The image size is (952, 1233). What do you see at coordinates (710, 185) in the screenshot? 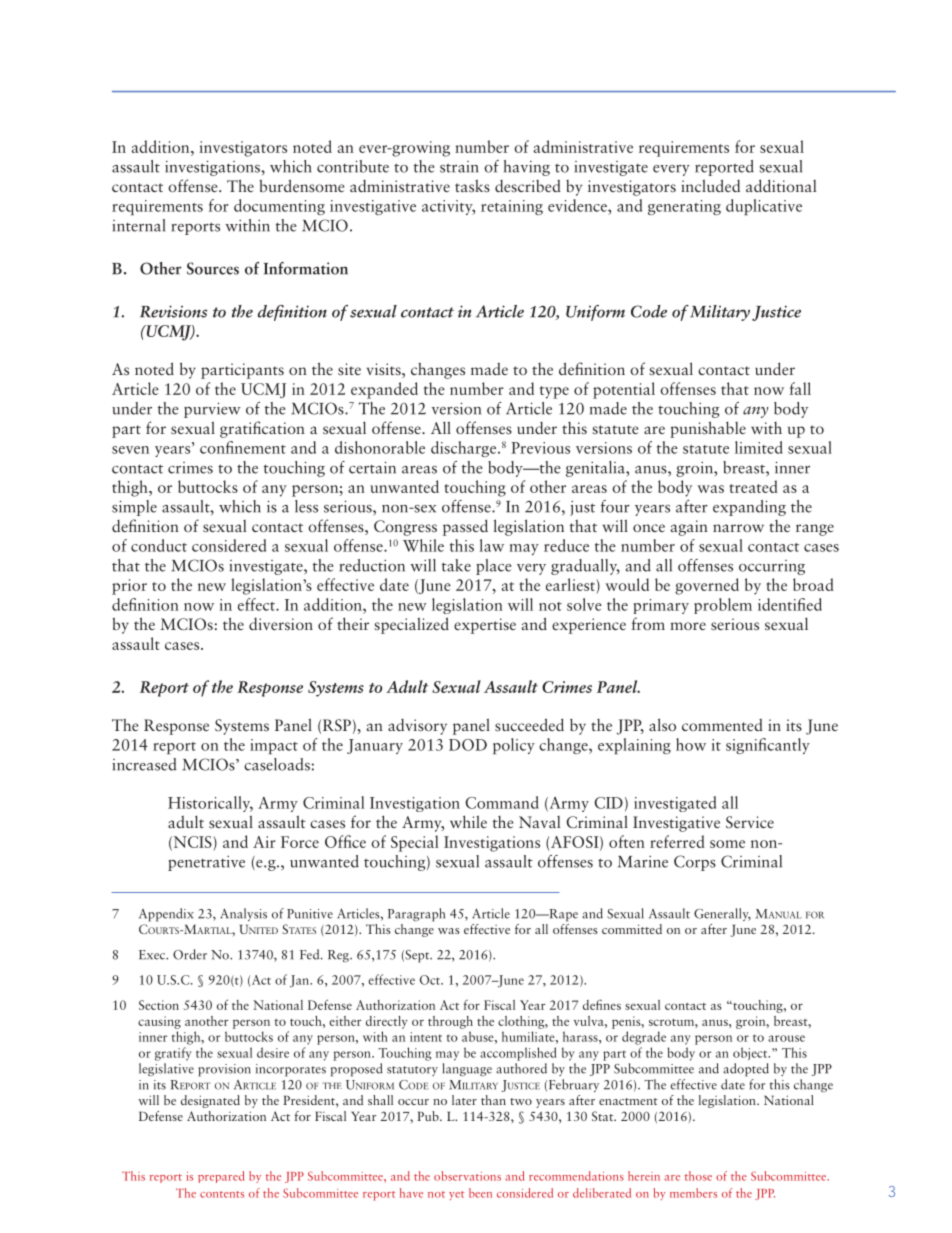
I see `included` at bounding box center [710, 185].
